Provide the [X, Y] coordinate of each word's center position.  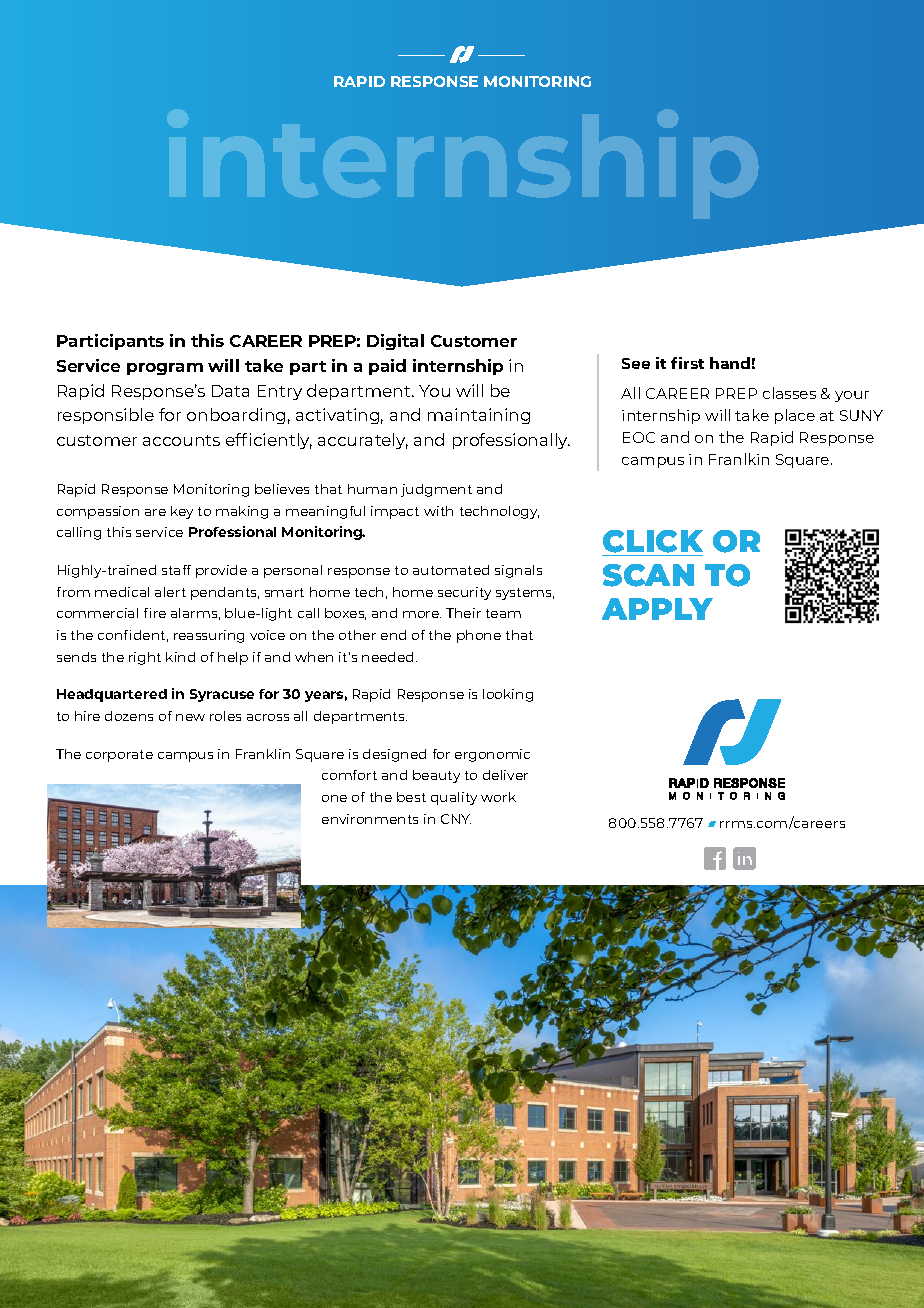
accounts [181, 440]
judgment [436, 490]
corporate [119, 756]
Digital [395, 342]
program [165, 369]
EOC [639, 437]
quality [454, 798]
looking [508, 695]
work [498, 797]
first [687, 363]
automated [451, 570]
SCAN [648, 575]
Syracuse [222, 695]
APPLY [657, 609]
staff [176, 570]
